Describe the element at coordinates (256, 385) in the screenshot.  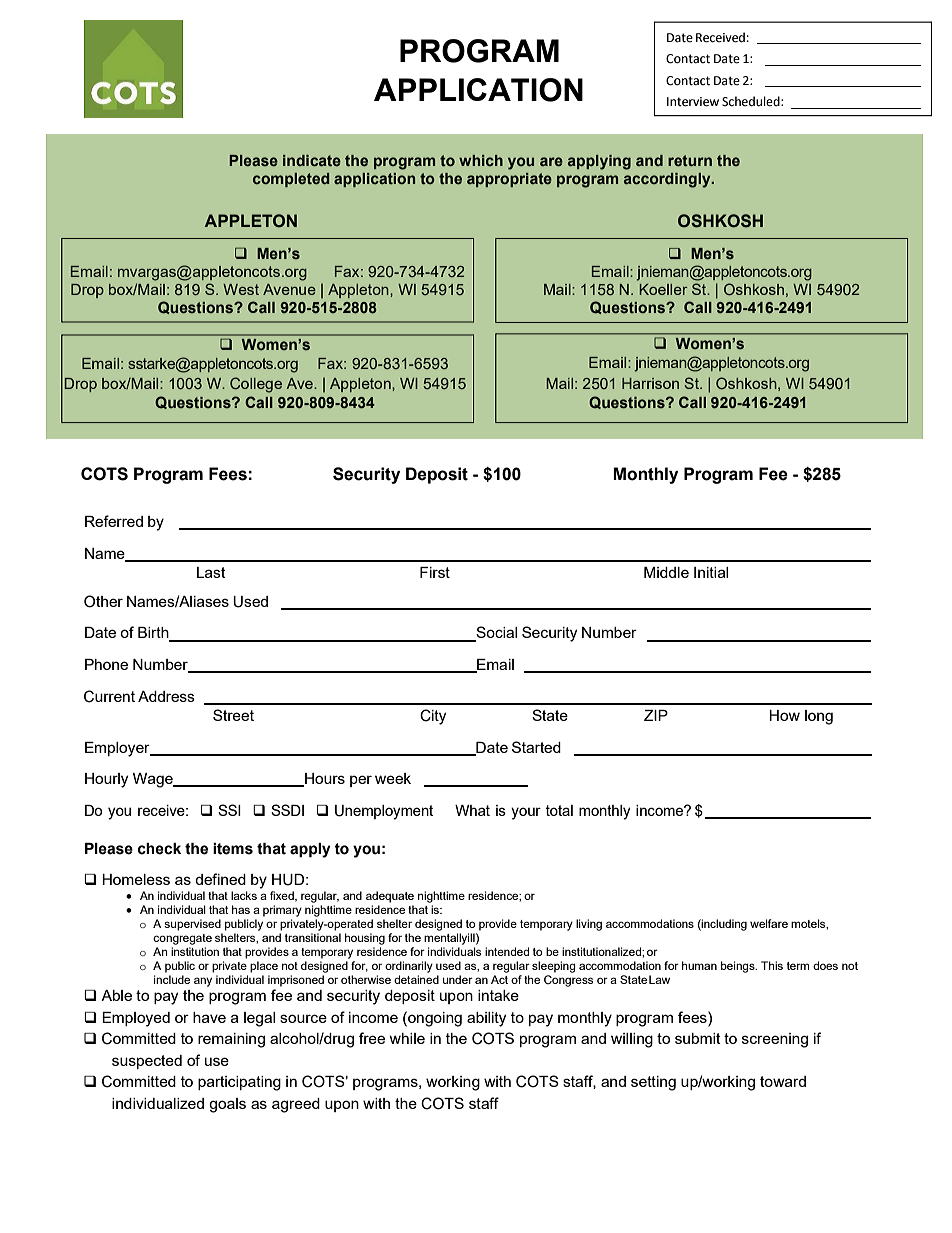
I see `College` at that location.
